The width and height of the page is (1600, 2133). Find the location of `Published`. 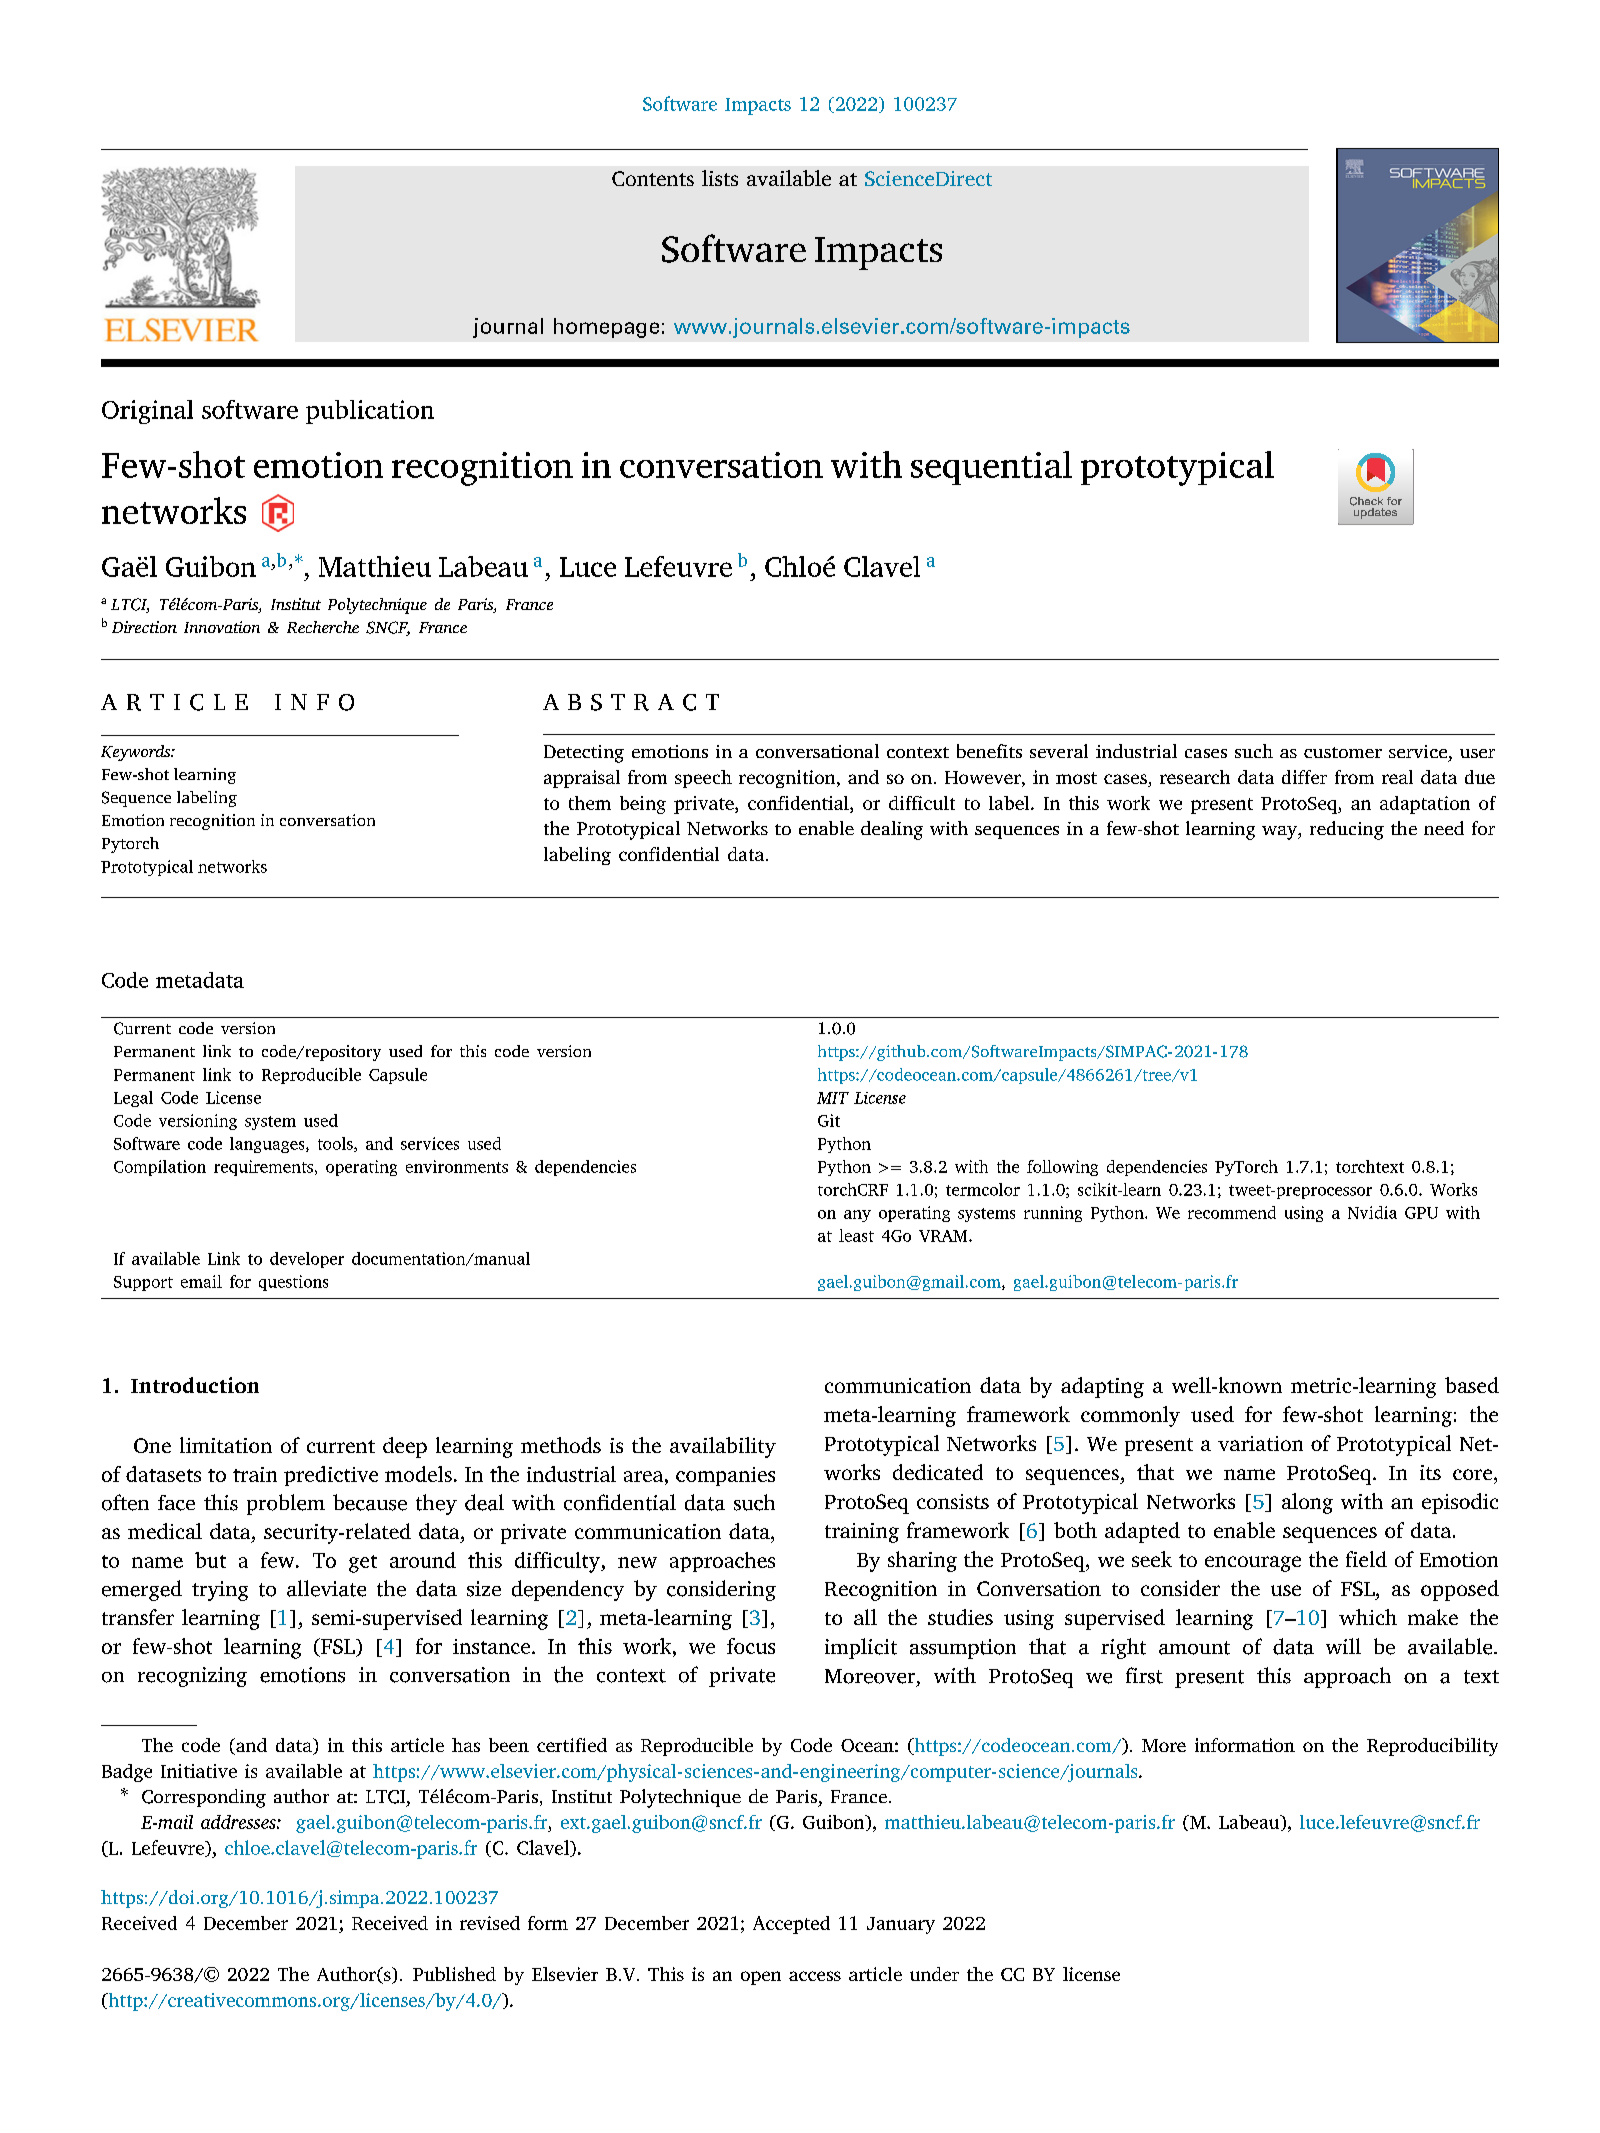

Published is located at coordinates (454, 1974).
